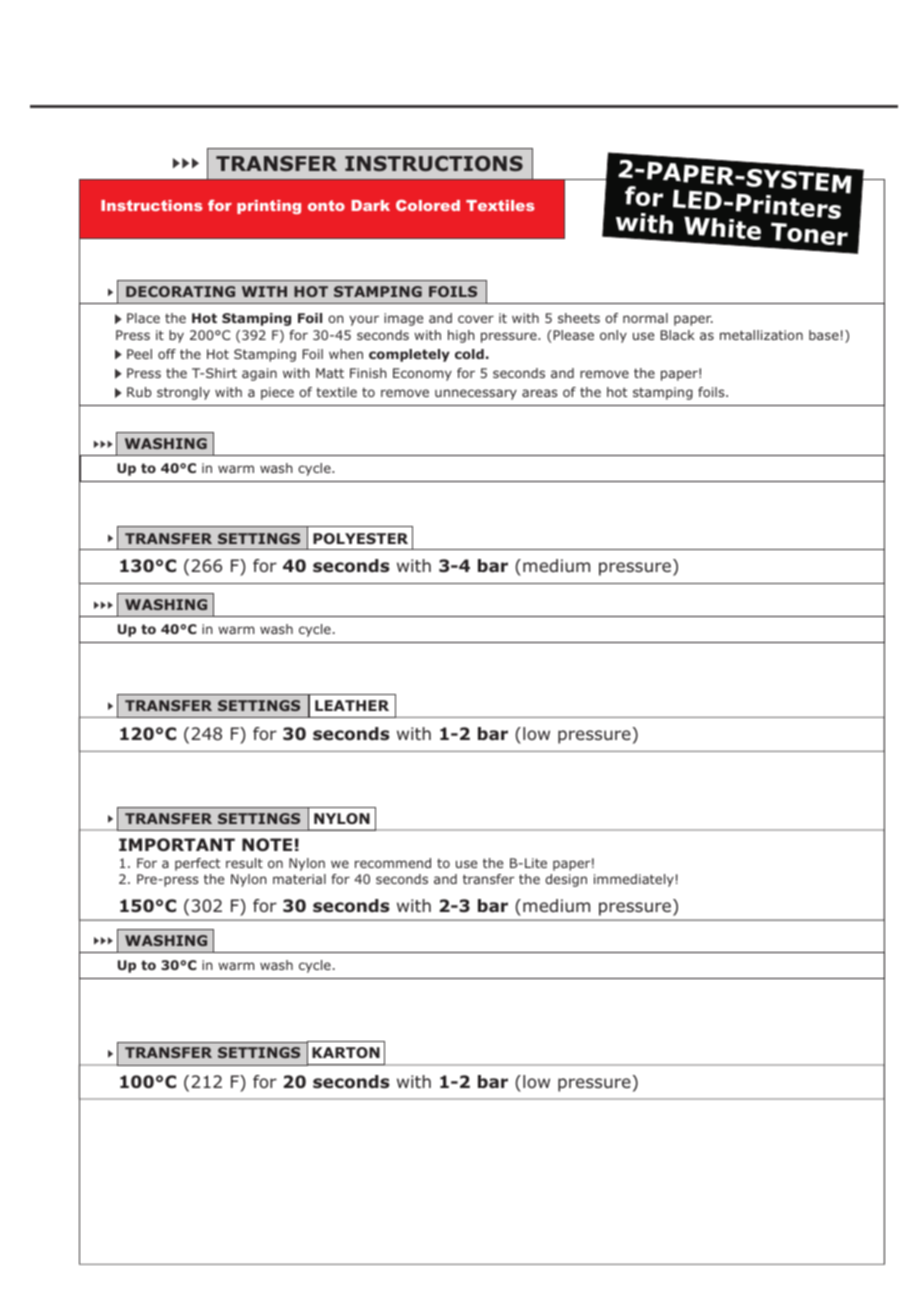  I want to click on areas, so click(539, 393).
